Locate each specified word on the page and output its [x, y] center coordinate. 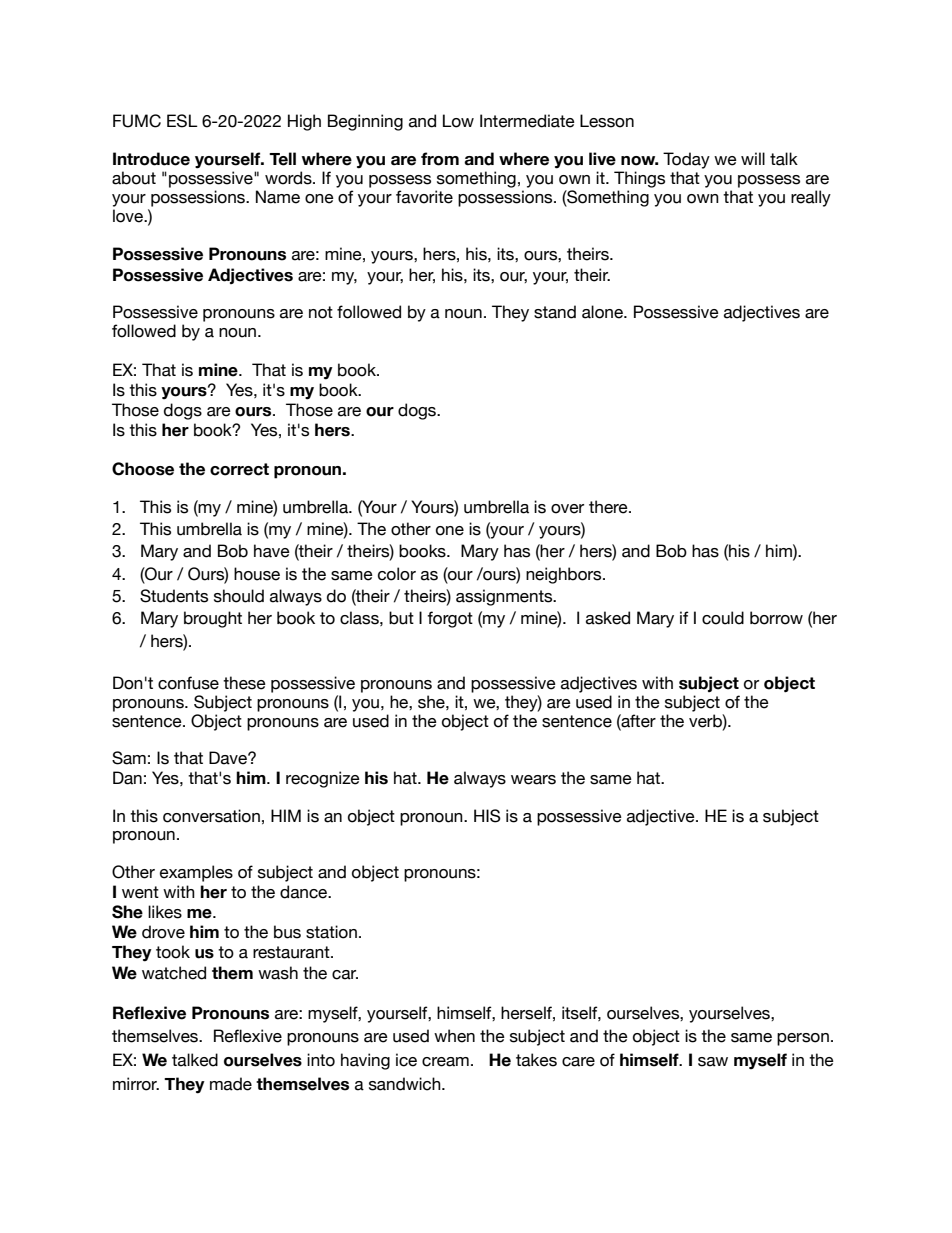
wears [533, 780]
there [609, 507]
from [440, 159]
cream [445, 1062]
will [753, 158]
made [231, 1084]
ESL [182, 121]
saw [713, 1062]
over [567, 509]
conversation [211, 816]
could [723, 618]
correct [239, 469]
